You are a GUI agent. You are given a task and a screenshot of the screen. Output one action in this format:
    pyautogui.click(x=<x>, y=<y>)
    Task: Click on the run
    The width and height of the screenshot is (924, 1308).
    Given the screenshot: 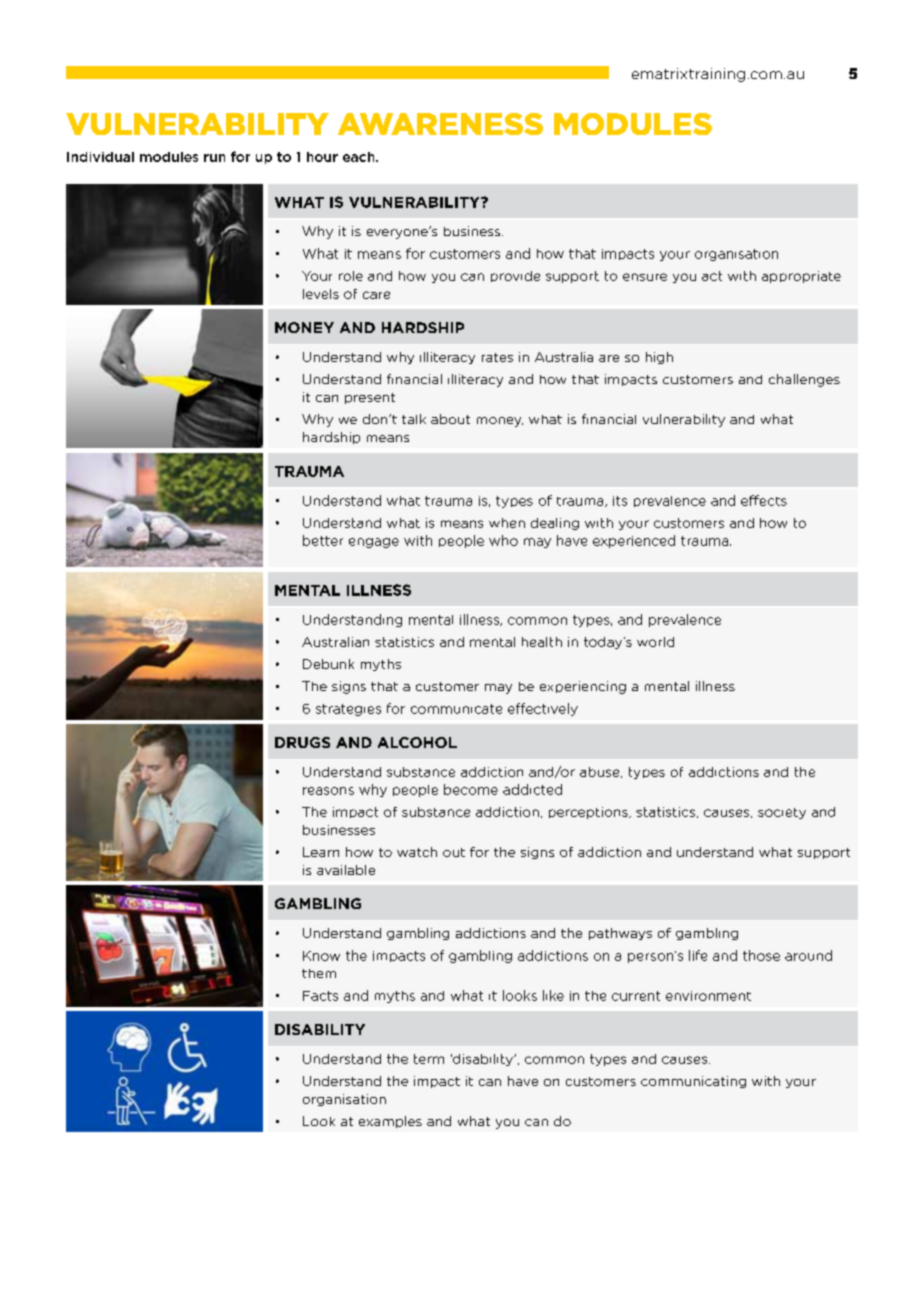 What is the action you would take?
    pyautogui.click(x=214, y=158)
